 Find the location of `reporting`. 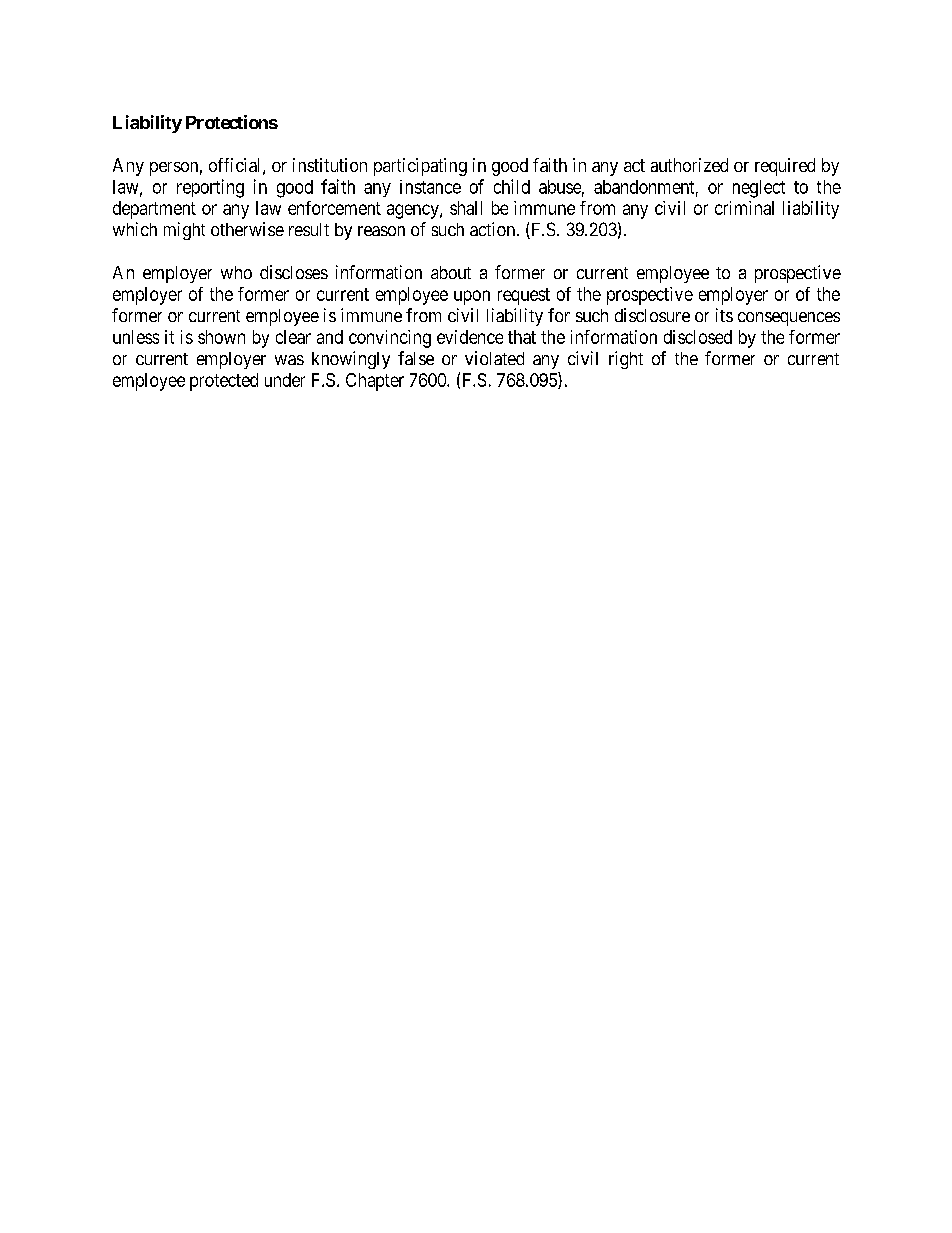

reporting is located at coordinates (210, 188).
